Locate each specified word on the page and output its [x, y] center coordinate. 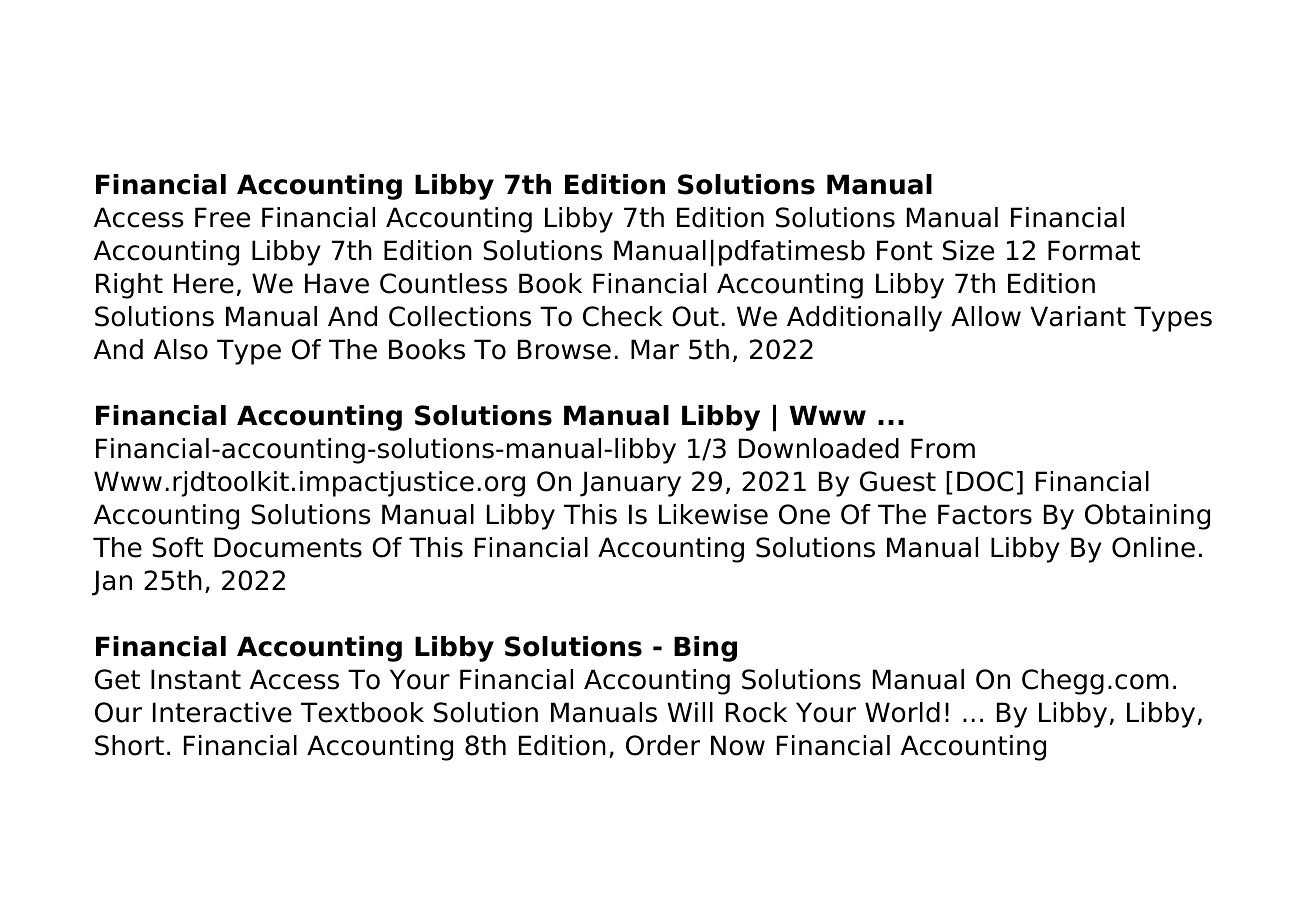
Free [222, 217]
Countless [443, 283]
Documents [288, 547]
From [943, 448]
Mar [655, 349]
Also [181, 349]
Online [1153, 547]
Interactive [222, 712]
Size [968, 250]
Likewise [713, 514]
